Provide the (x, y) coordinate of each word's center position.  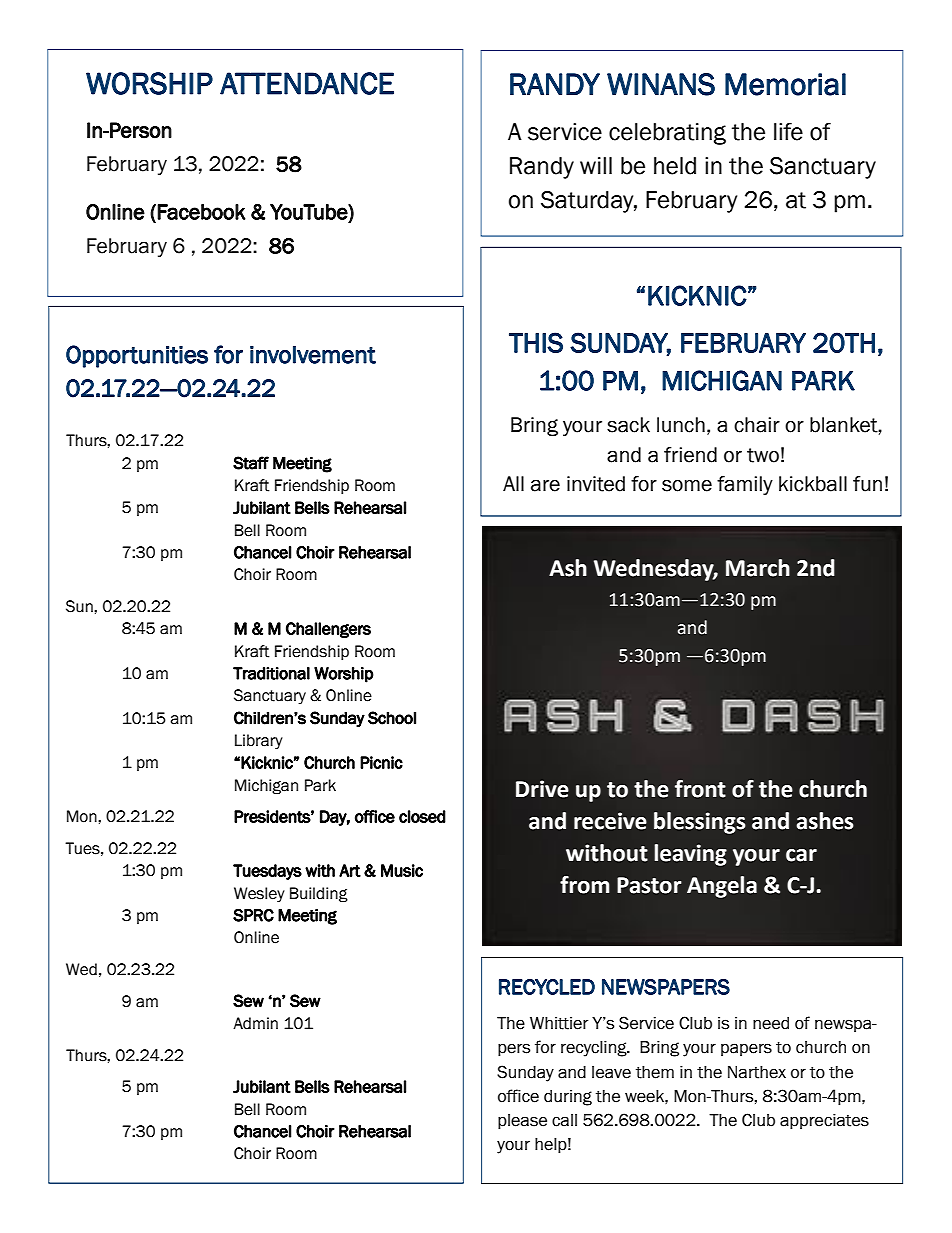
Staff (251, 463)
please (522, 1121)
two (763, 455)
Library (259, 741)
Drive (542, 789)
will (596, 165)
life (788, 132)
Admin (255, 1023)
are (545, 485)
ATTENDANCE (307, 83)
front (700, 789)
